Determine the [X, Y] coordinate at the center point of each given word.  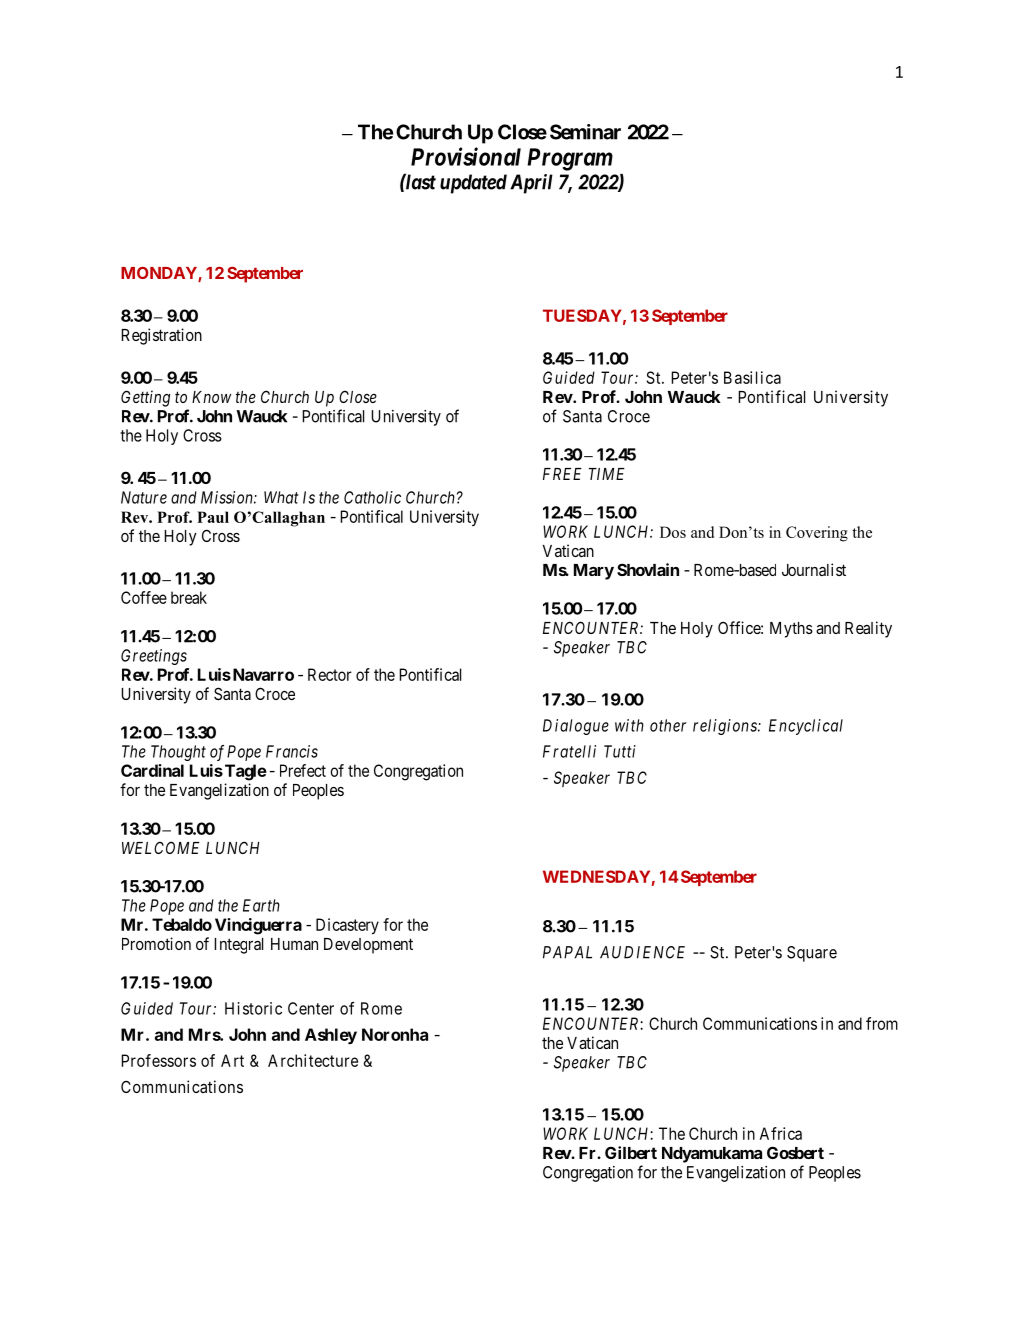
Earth [261, 905]
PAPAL [567, 952]
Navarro [262, 674]
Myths [791, 630]
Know [211, 397]
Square [812, 954]
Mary [594, 572]
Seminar [585, 132]
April [531, 184]
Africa [780, 1133]
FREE [562, 474]
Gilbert [631, 1152]
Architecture [313, 1060]
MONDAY [160, 274]
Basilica [752, 377]
